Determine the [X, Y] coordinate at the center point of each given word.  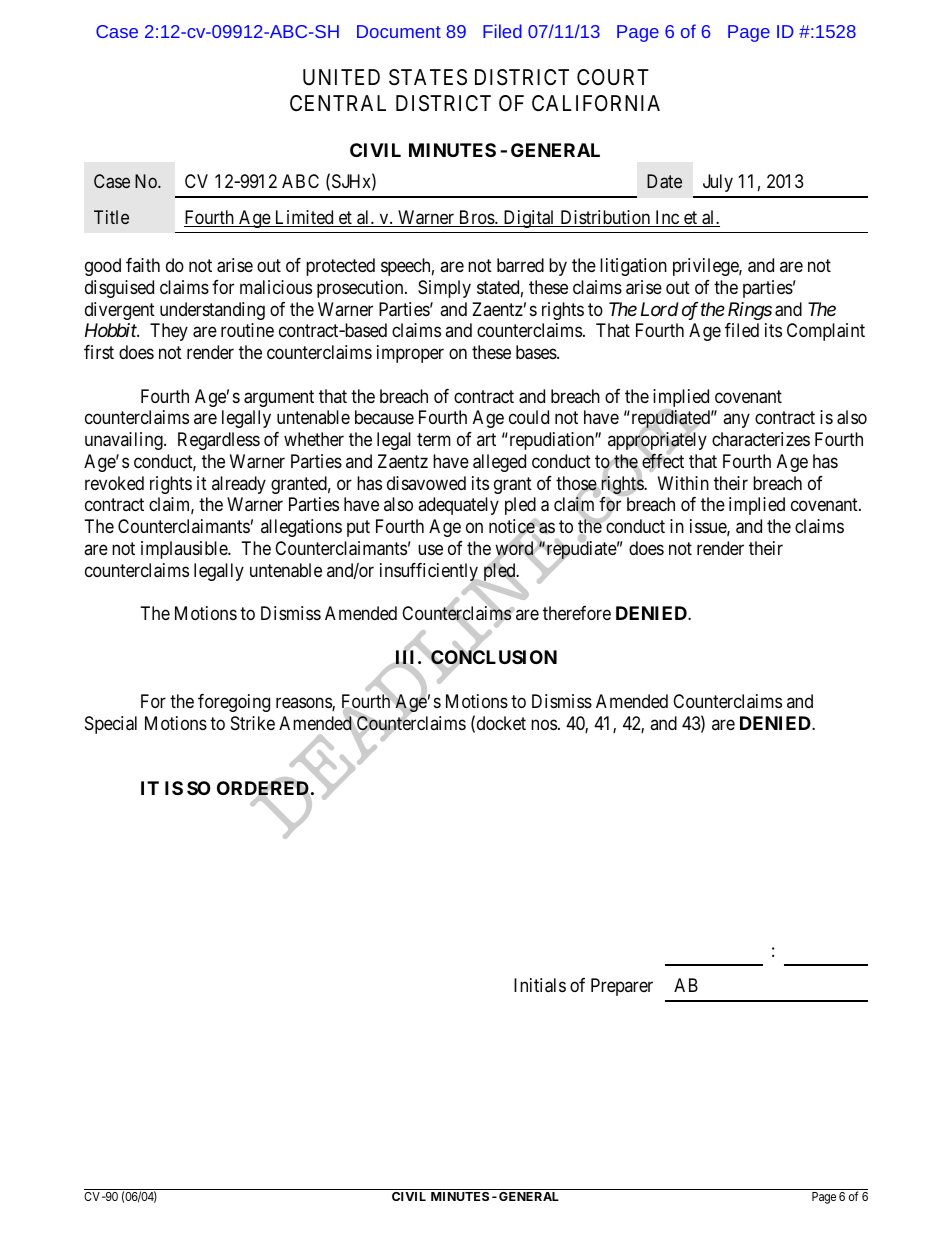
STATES [428, 77]
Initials [540, 985]
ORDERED [264, 789]
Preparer [622, 987]
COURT [613, 77]
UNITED [341, 77]
